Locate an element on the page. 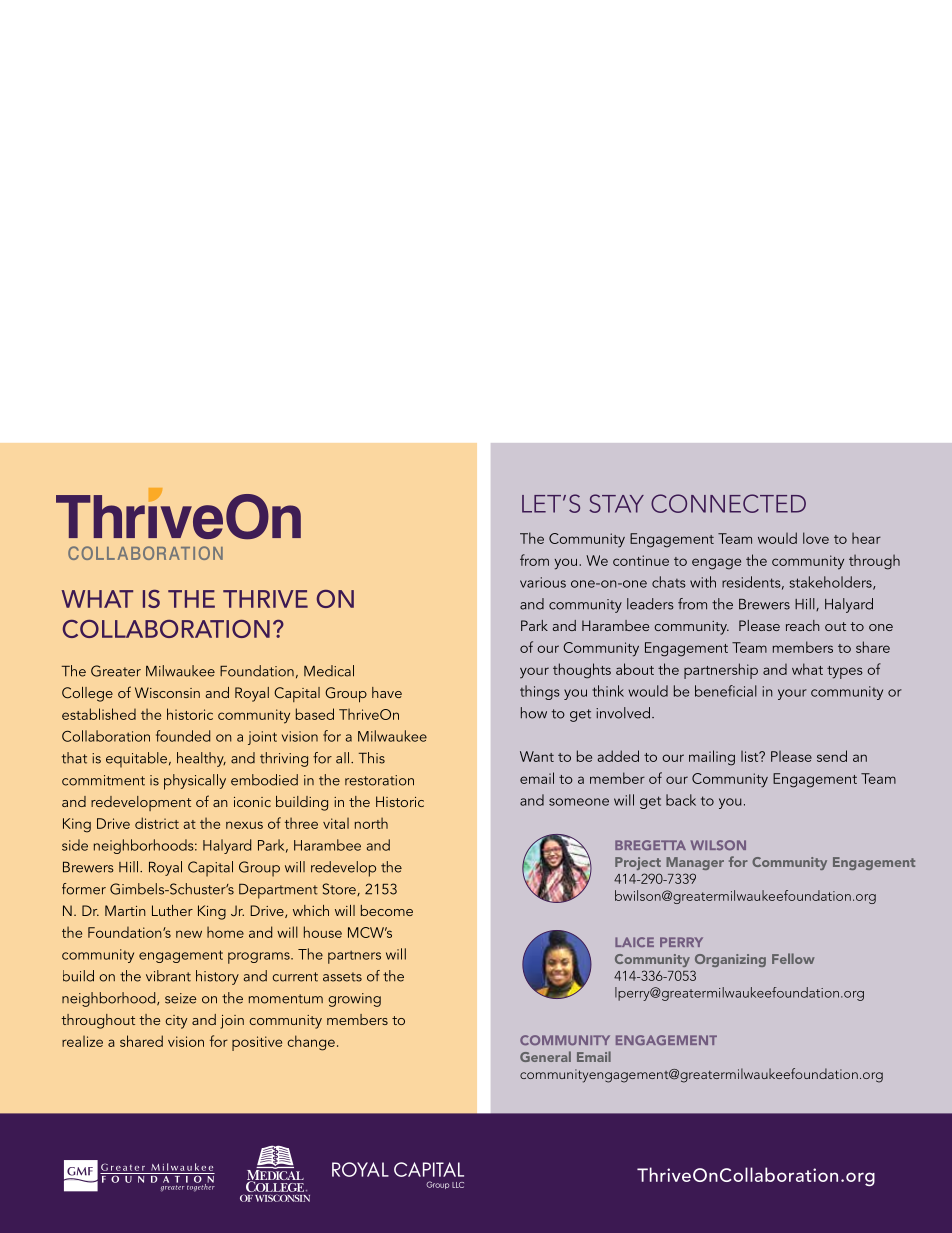 The height and width of the image is (1233, 952). various is located at coordinates (543, 582).
